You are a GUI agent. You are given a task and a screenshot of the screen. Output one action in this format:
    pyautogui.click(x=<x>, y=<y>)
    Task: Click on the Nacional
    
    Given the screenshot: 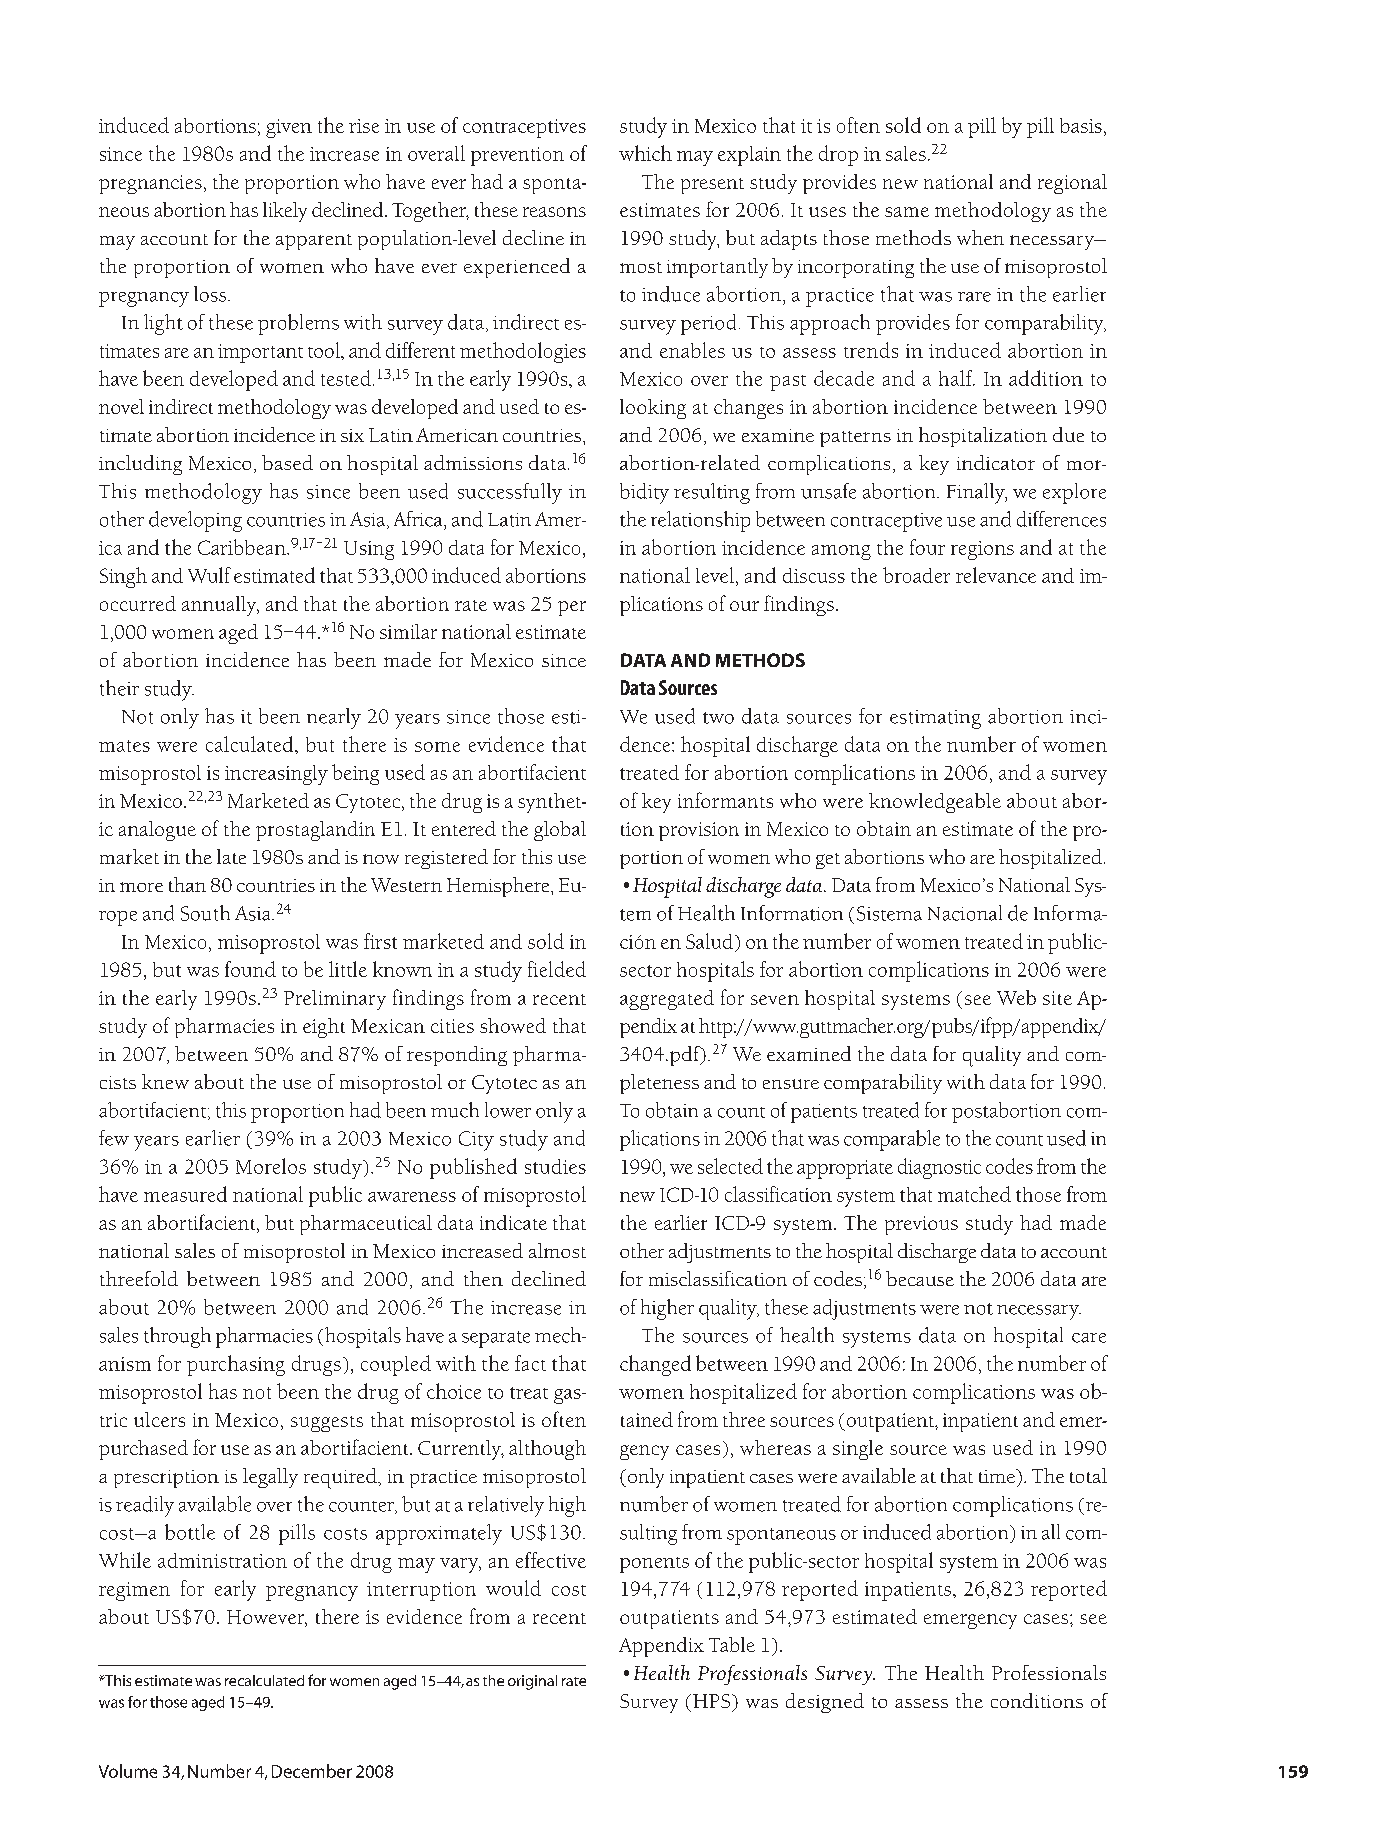 What is the action you would take?
    pyautogui.click(x=965, y=913)
